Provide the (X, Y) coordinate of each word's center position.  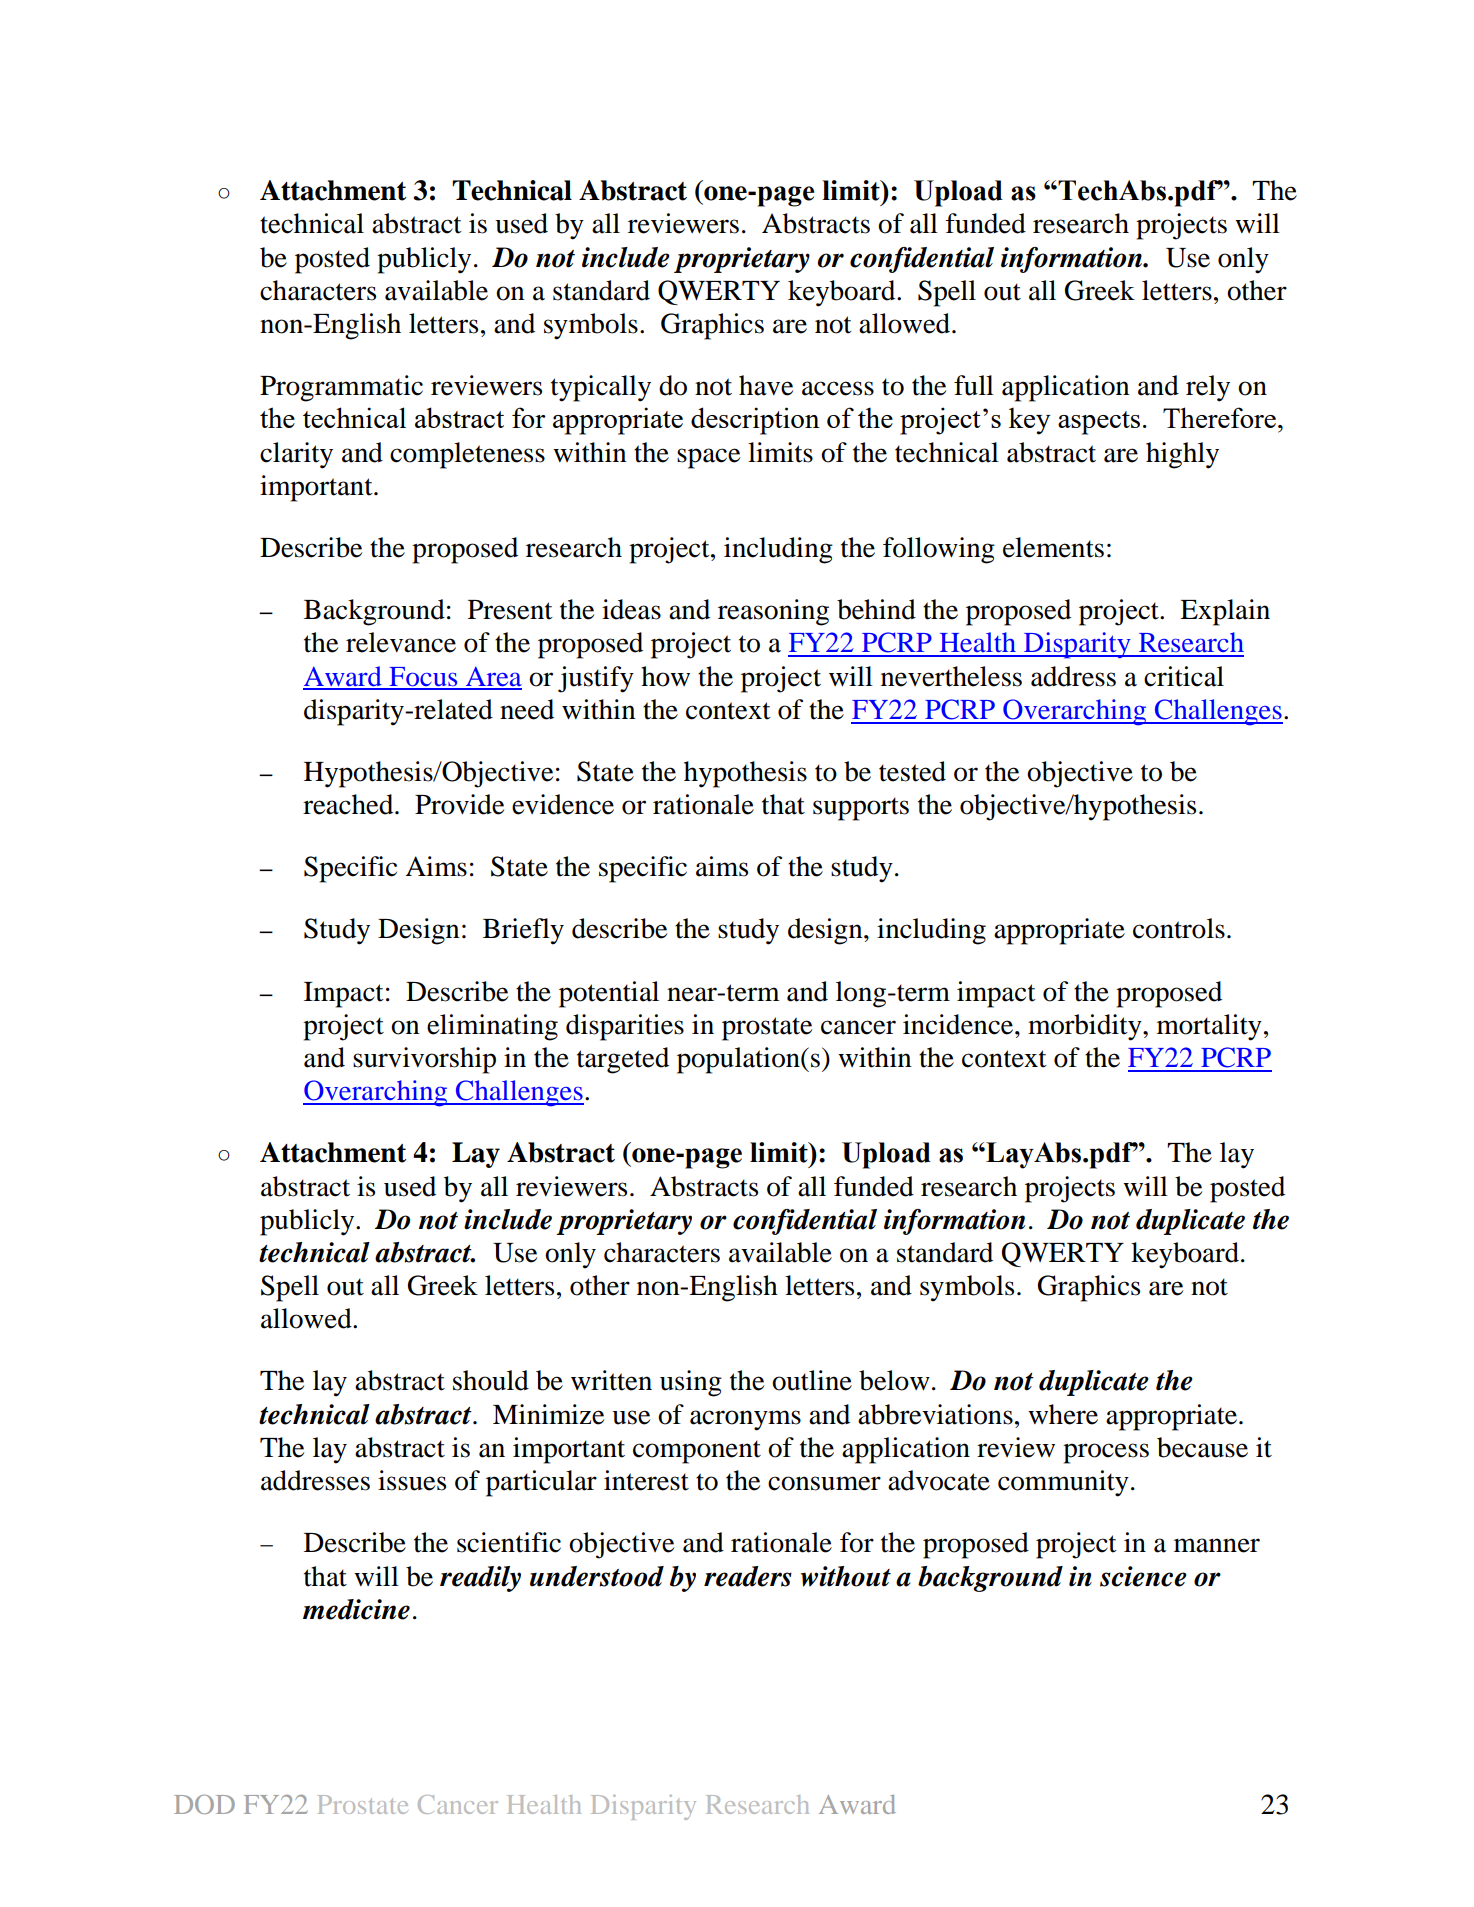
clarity (296, 455)
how (665, 676)
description (755, 421)
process (1106, 1453)
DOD (204, 1804)
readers (748, 1576)
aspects (1099, 423)
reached (349, 804)
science (1143, 1576)
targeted (623, 1060)
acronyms (745, 1420)
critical (1184, 676)
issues (412, 1480)
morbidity (1086, 1027)
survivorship (424, 1060)
